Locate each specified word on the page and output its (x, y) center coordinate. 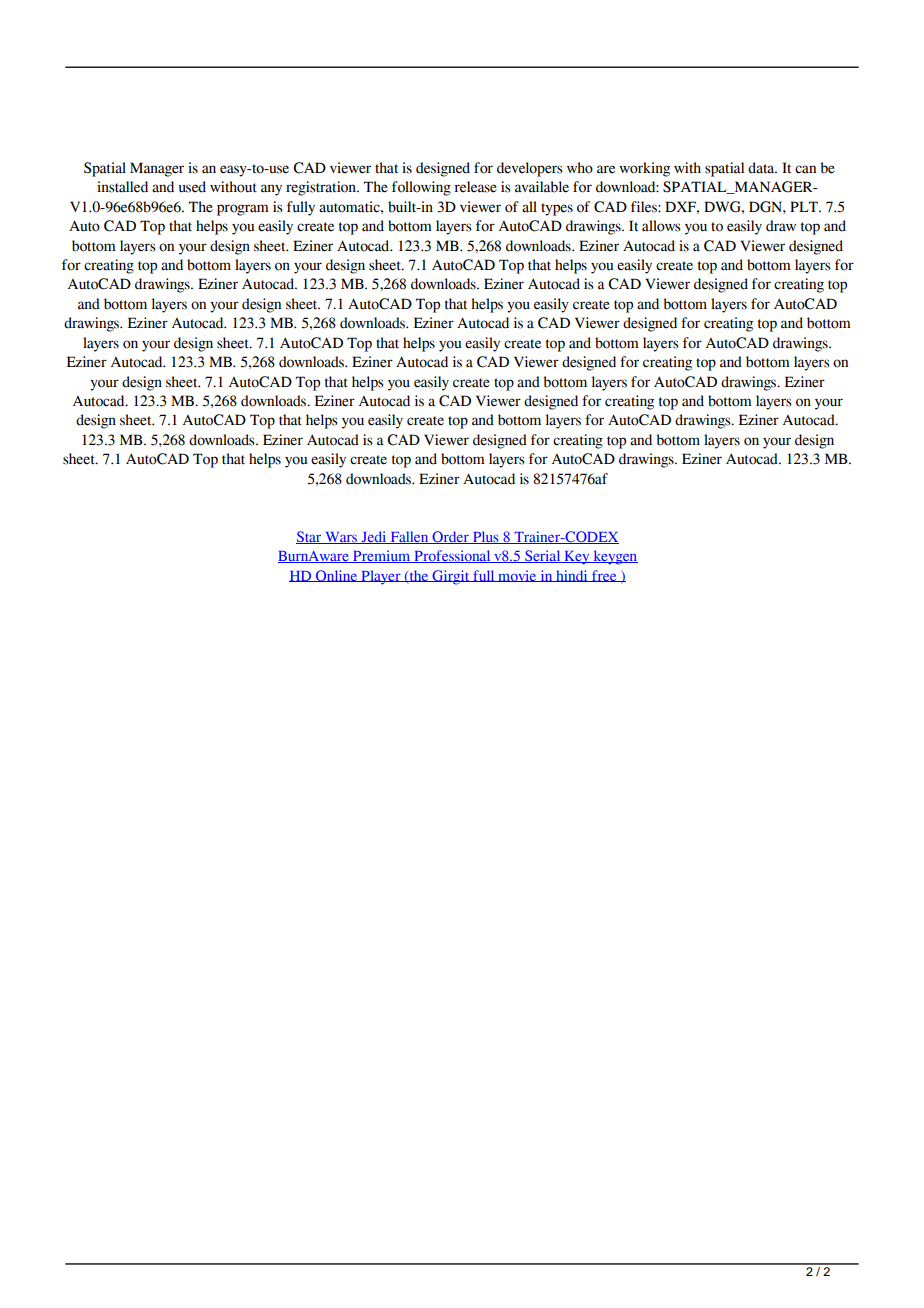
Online (336, 576)
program (243, 210)
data (762, 168)
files (645, 207)
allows (661, 226)
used (192, 187)
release (475, 187)
